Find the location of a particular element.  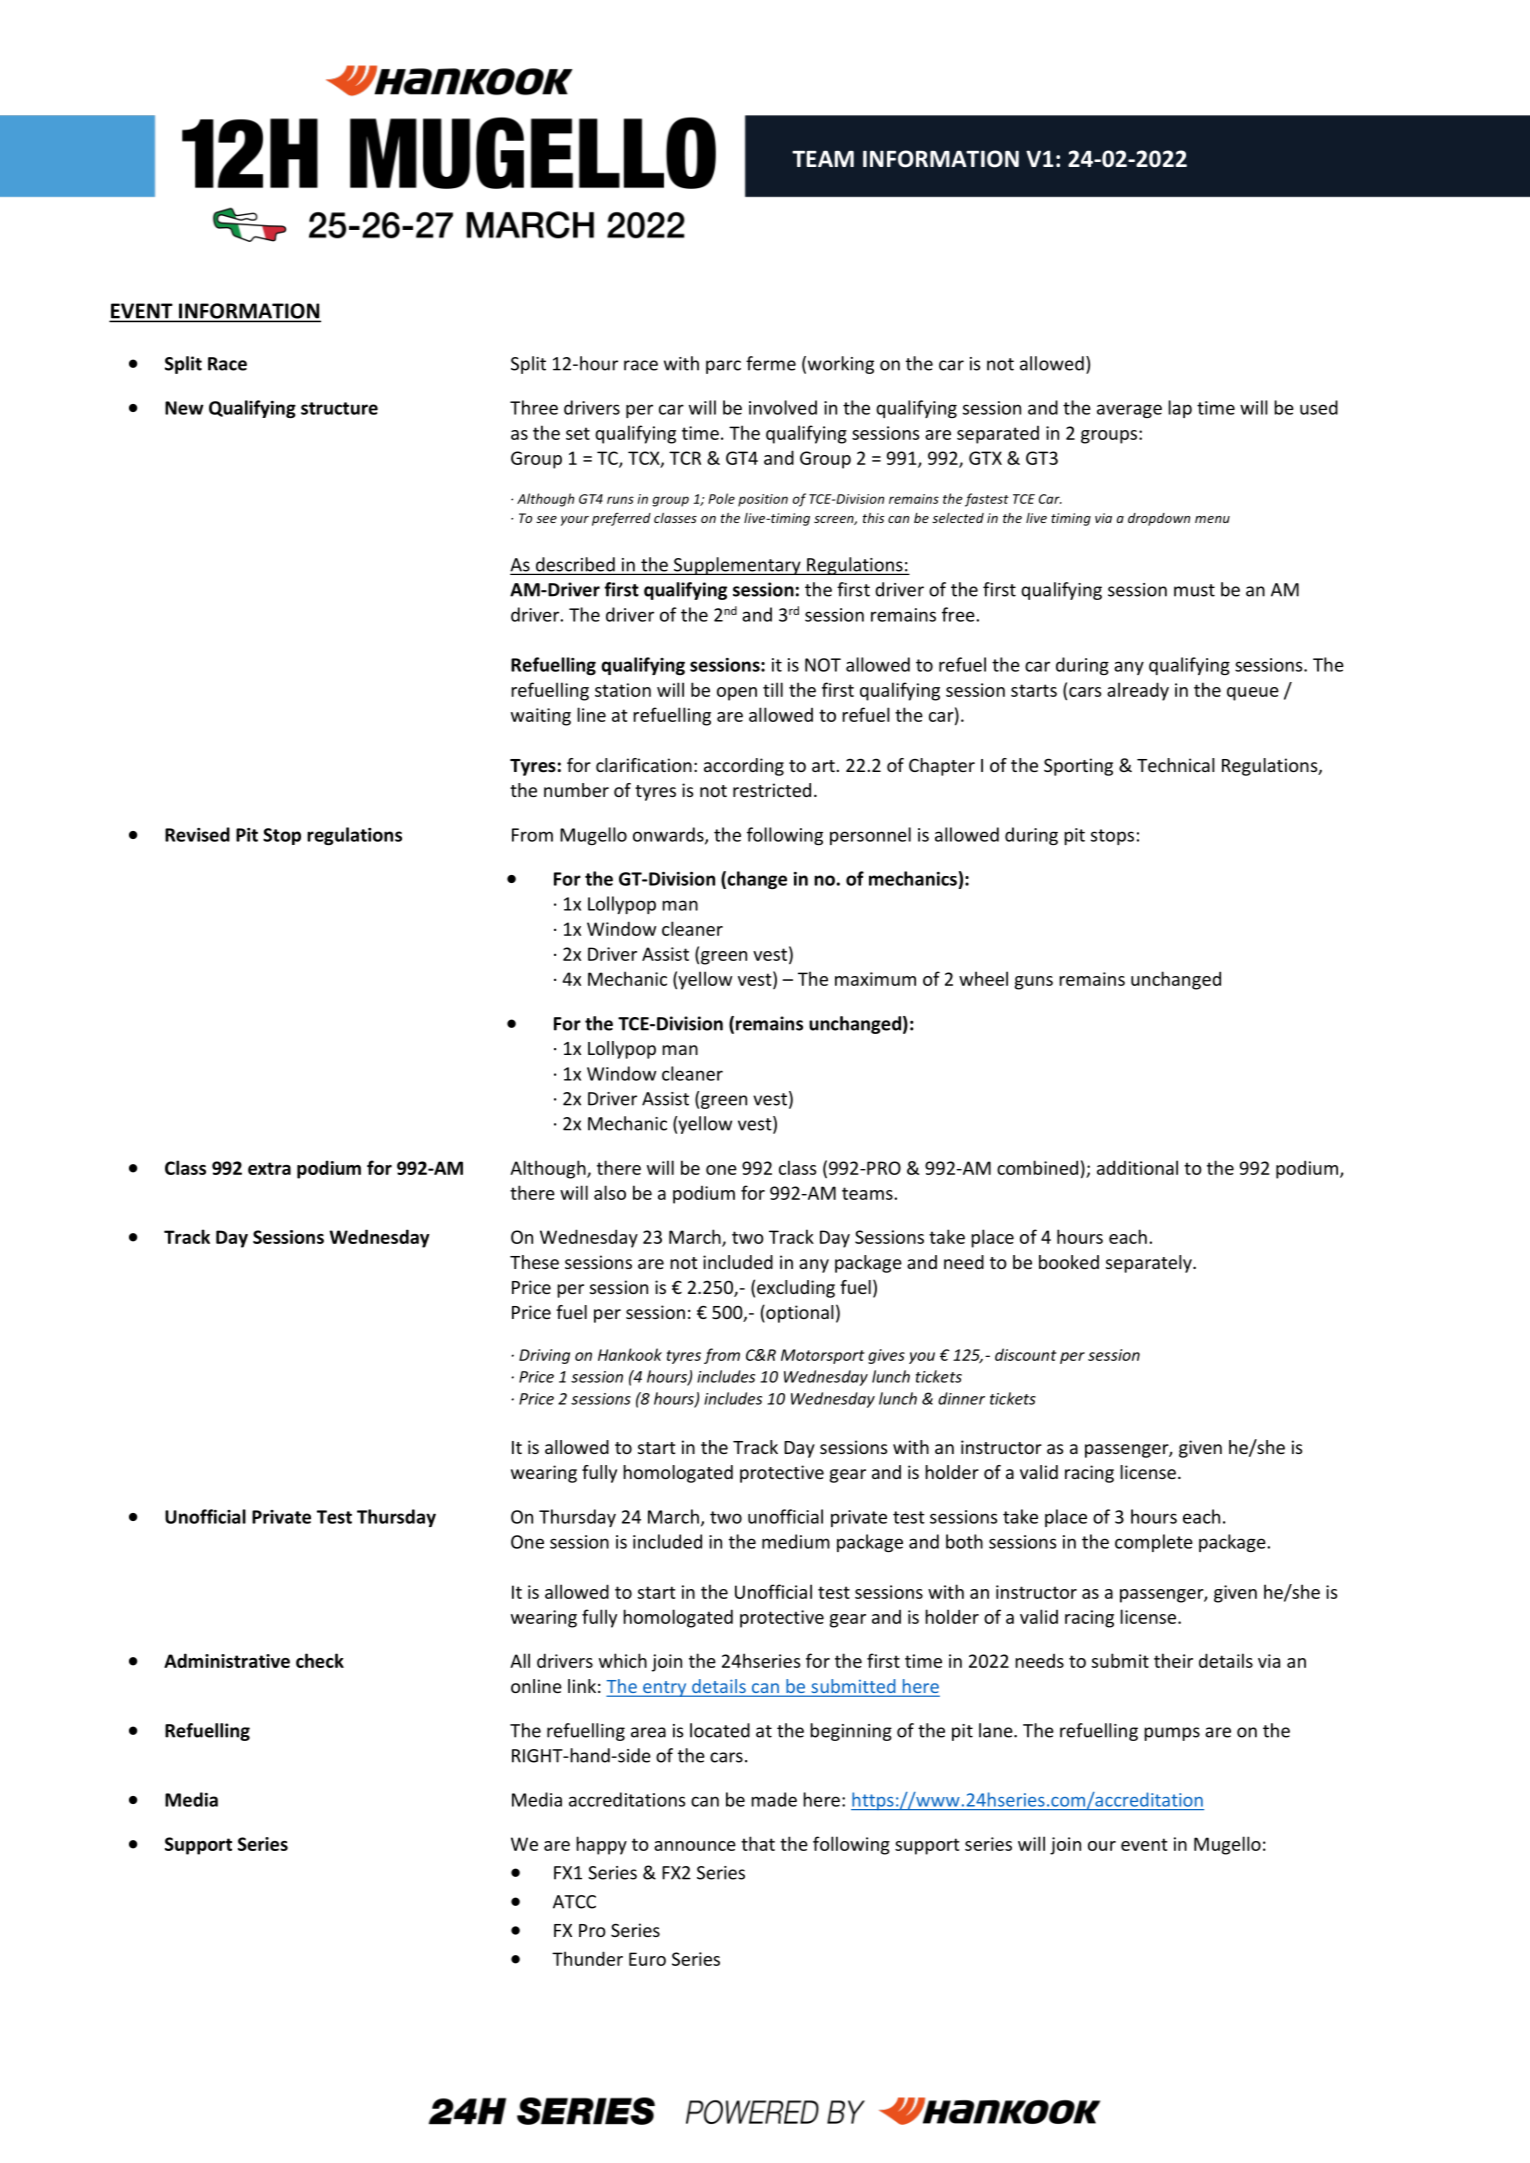

complete is located at coordinates (1154, 1543).
